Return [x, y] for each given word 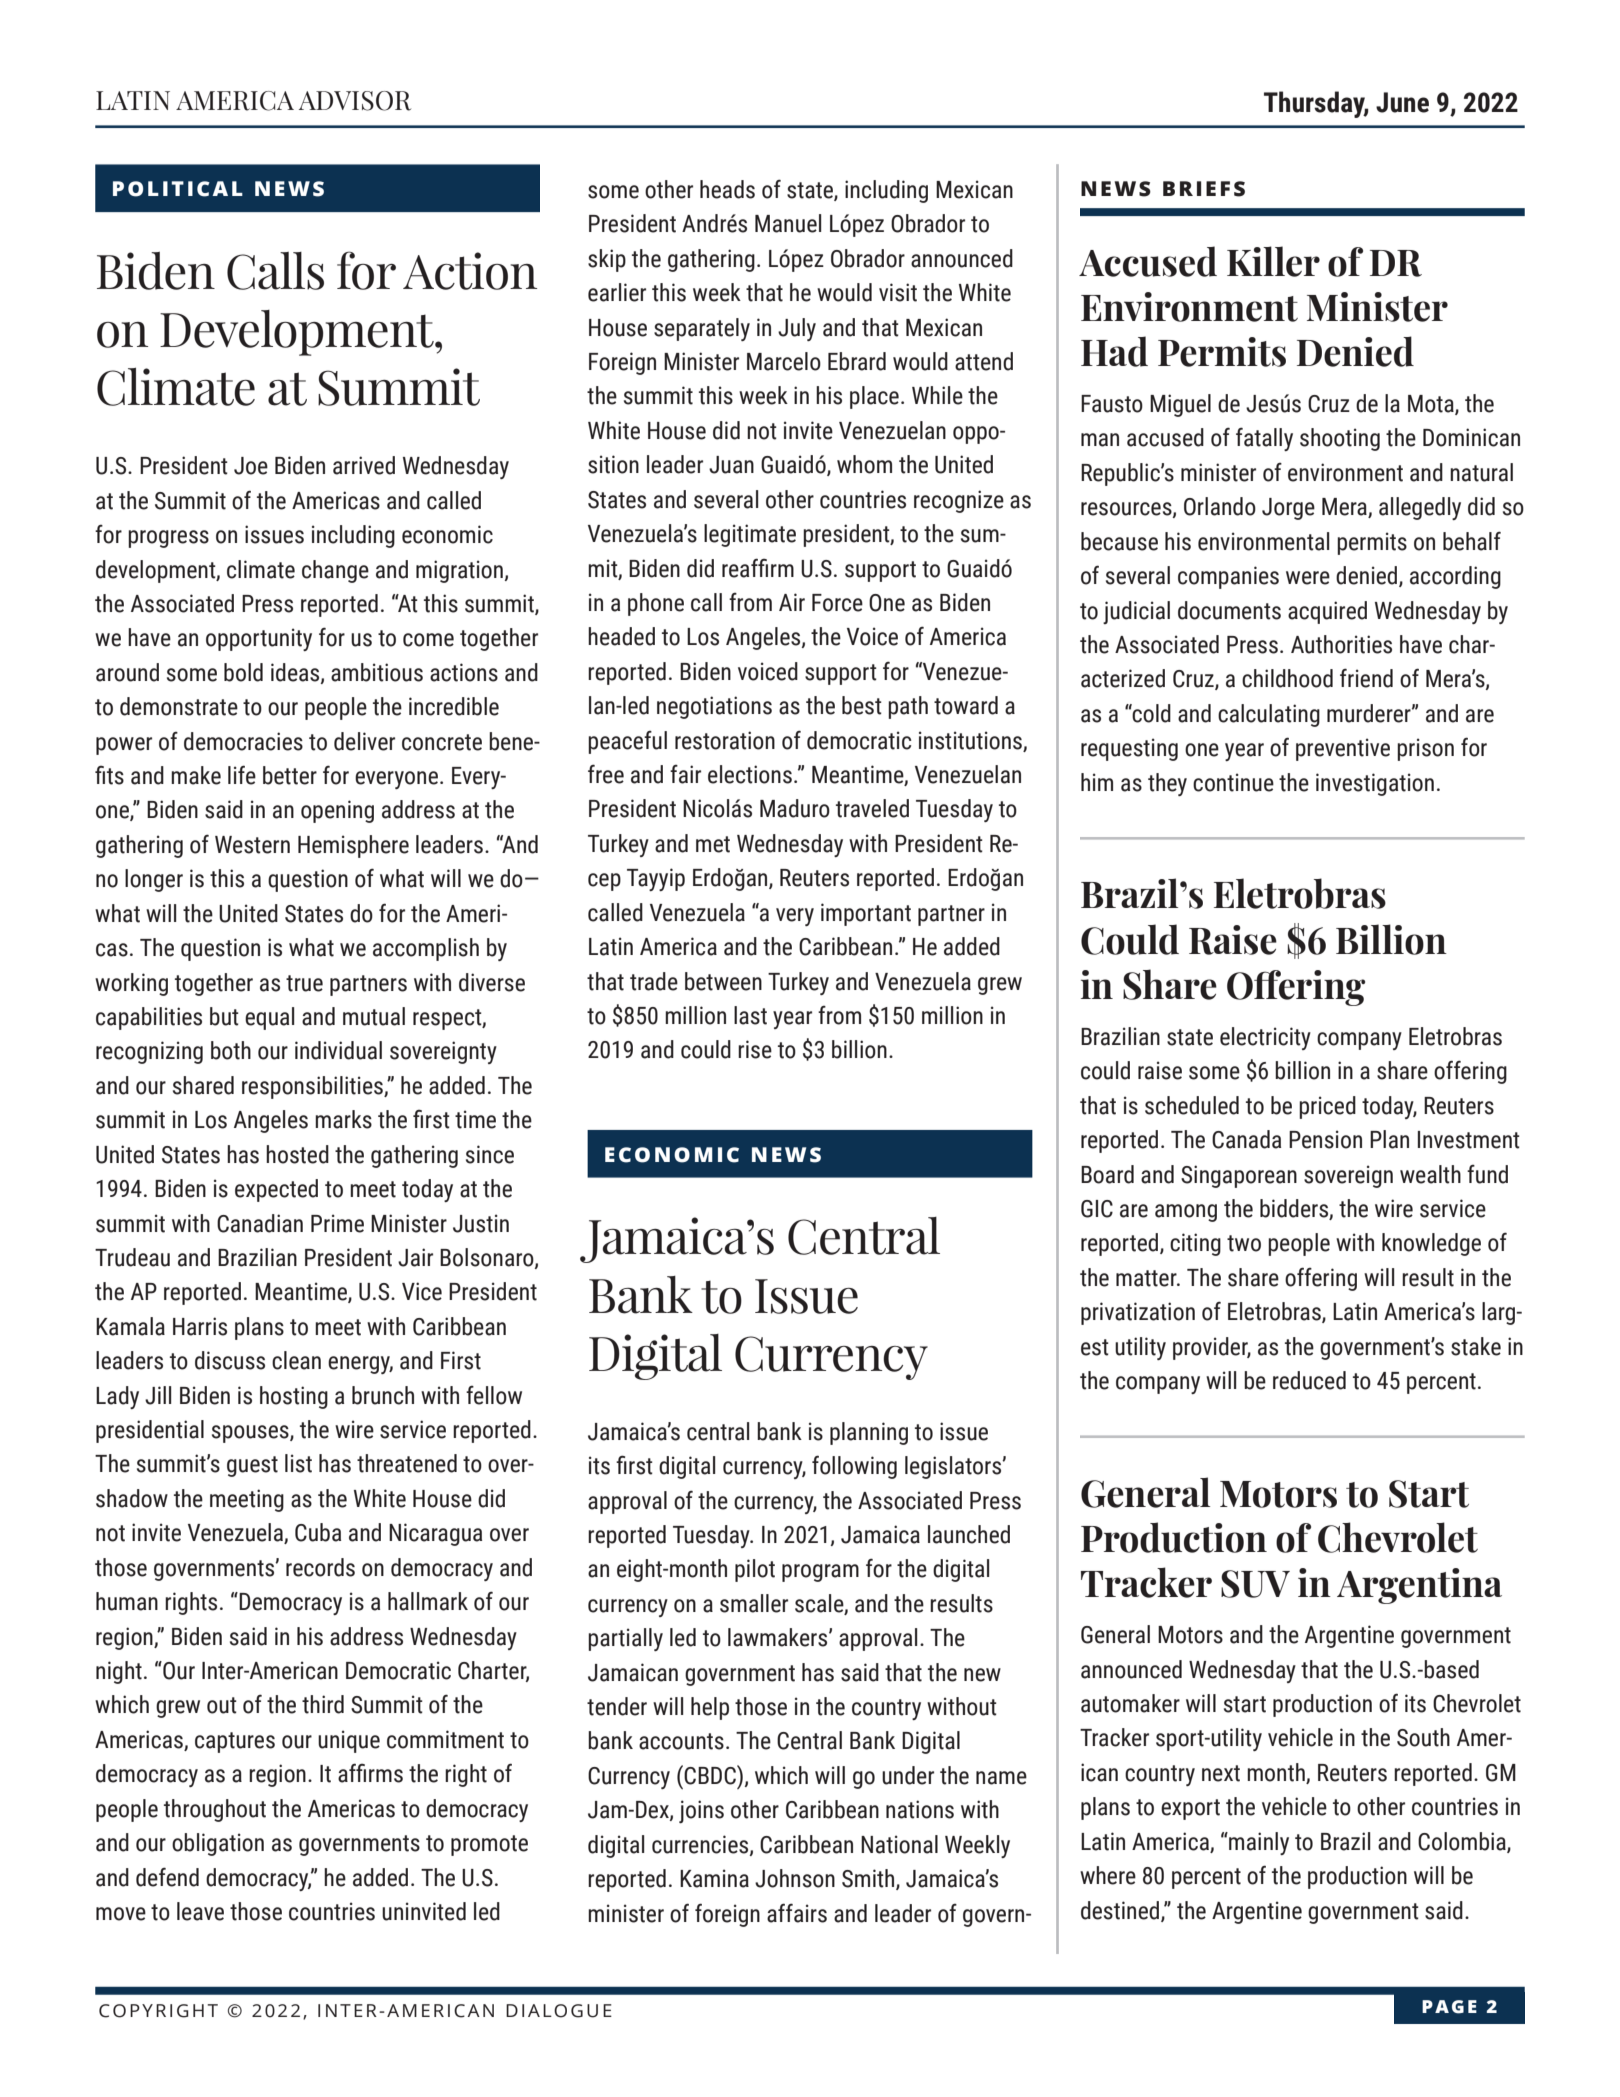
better [290, 775]
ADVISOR [355, 101]
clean [296, 1360]
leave [200, 1911]
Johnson [795, 1878]
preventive [1343, 749]
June [1402, 102]
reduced [1309, 1380]
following [854, 1467]
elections [750, 774]
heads [727, 189]
